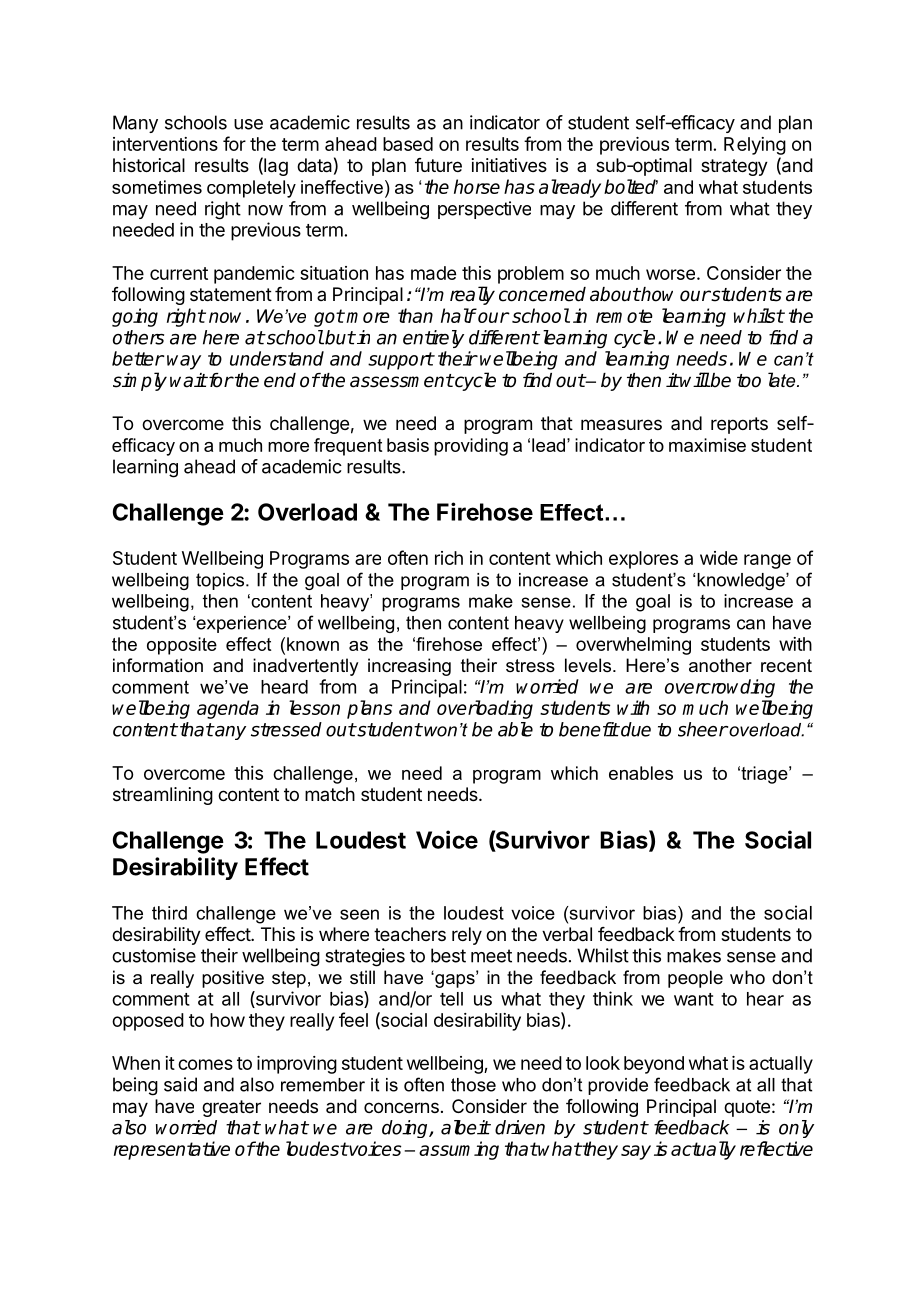 This screenshot has width=924, height=1308. What do you see at coordinates (720, 665) in the screenshot?
I see `another` at bounding box center [720, 665].
